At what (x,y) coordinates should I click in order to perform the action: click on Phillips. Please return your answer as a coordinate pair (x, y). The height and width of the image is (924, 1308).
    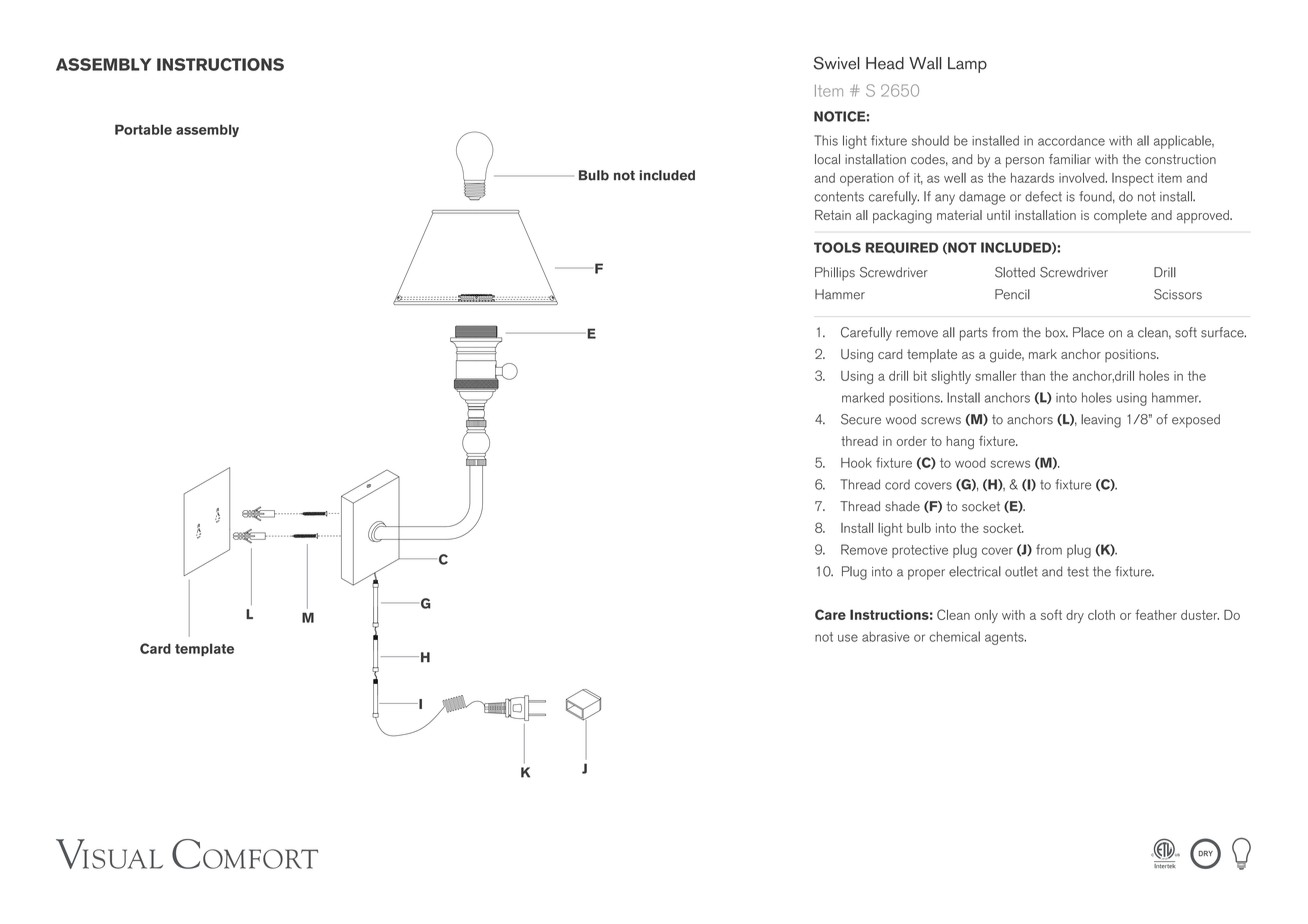
    Looking at the image, I should click on (835, 274).
